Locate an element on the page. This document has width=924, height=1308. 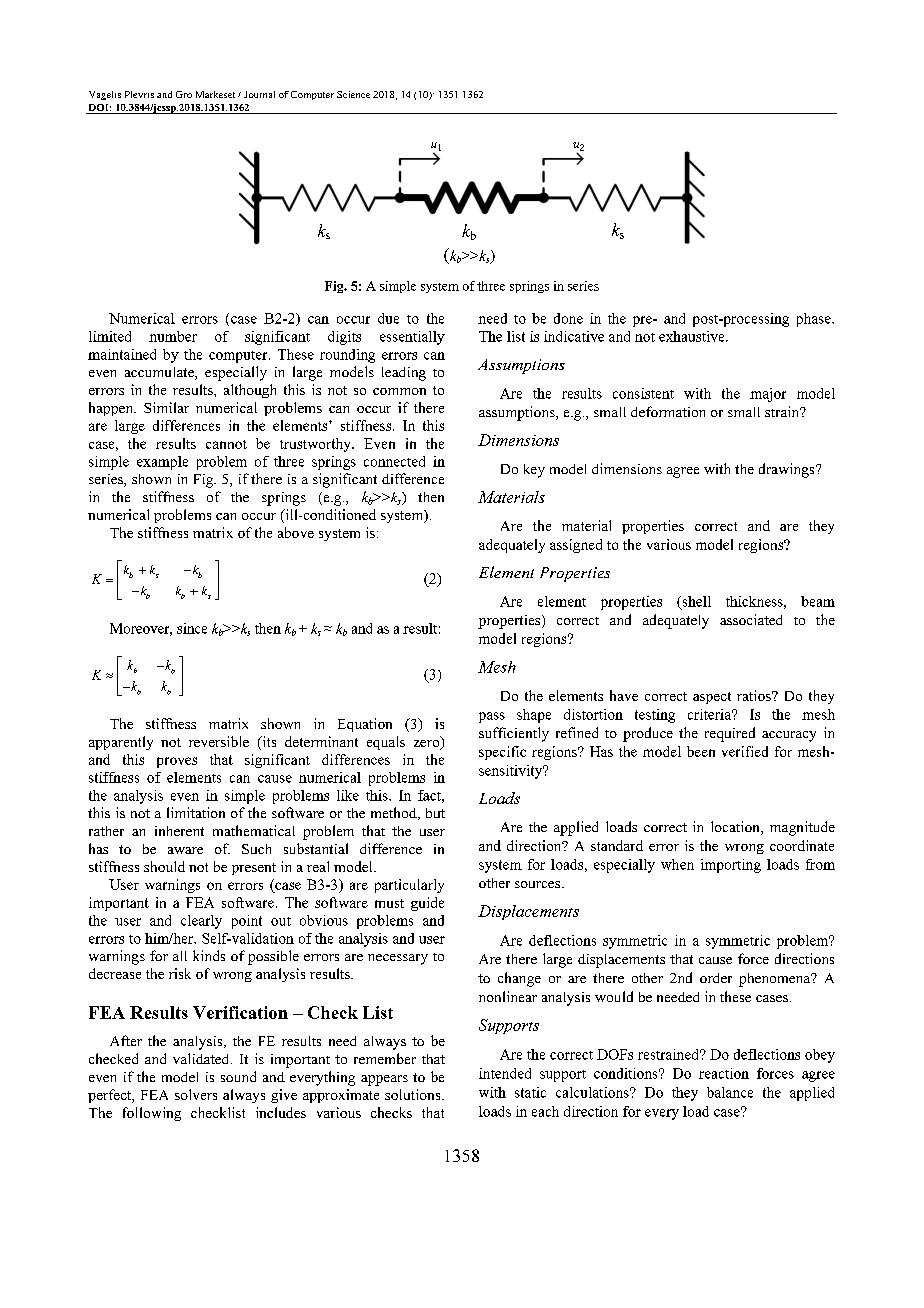
since is located at coordinates (192, 628).
